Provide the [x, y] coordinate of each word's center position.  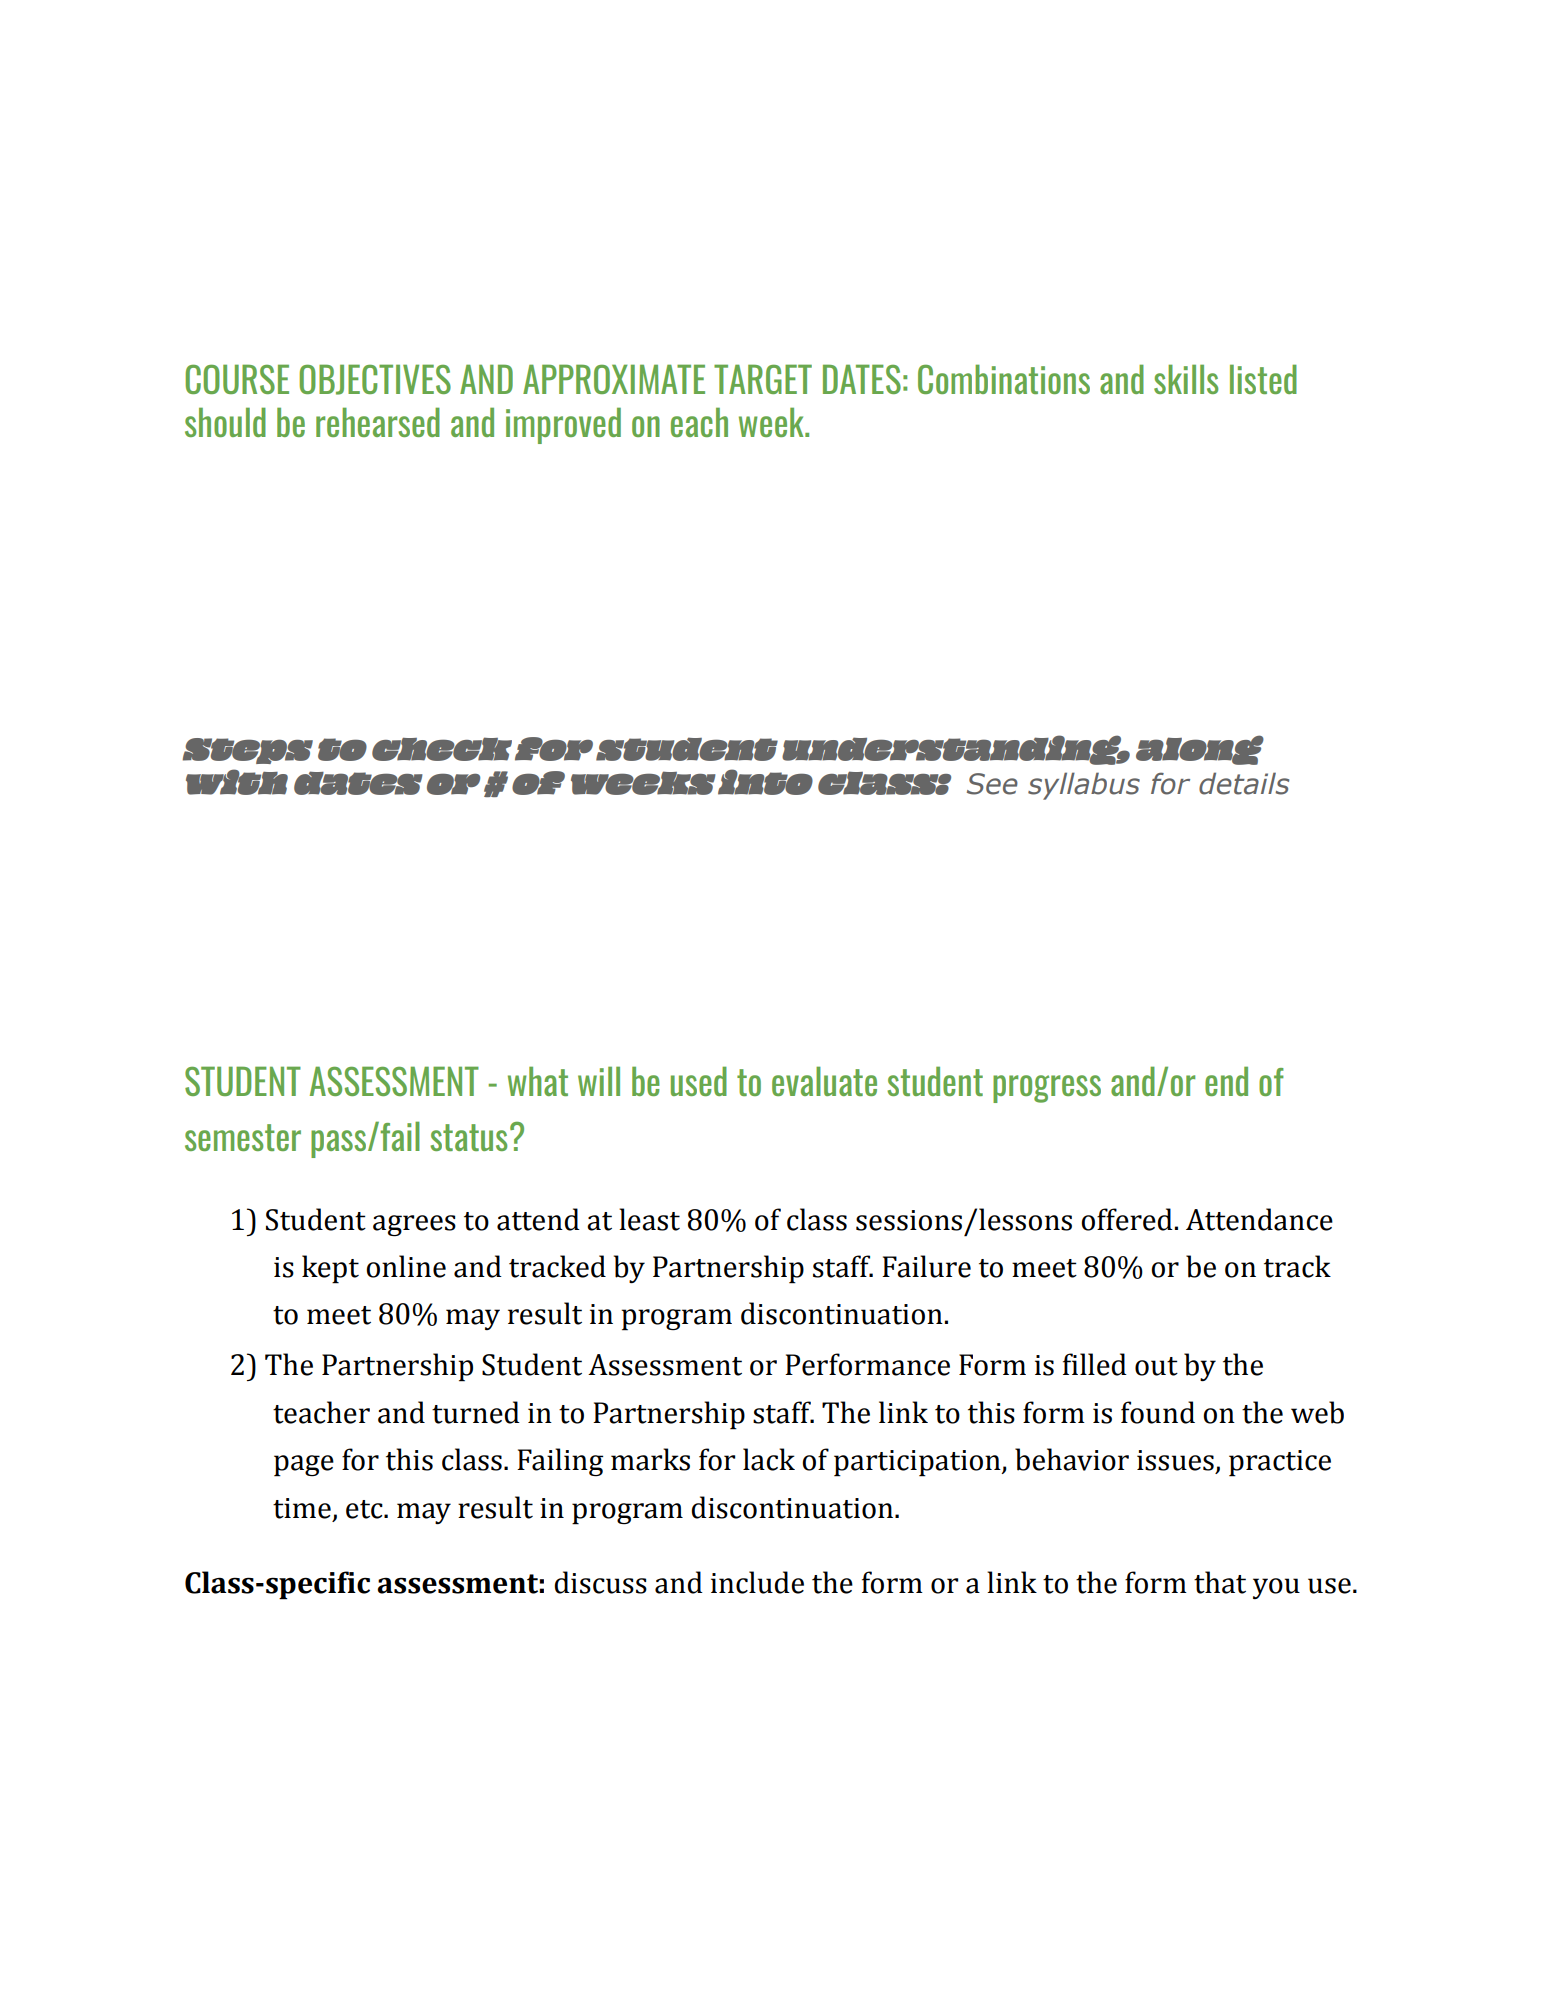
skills [1186, 379]
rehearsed [378, 422]
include [757, 1582]
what [538, 1081]
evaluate [824, 1081]
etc [365, 1509]
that [1220, 1582]
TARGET [763, 379]
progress [1047, 1089]
